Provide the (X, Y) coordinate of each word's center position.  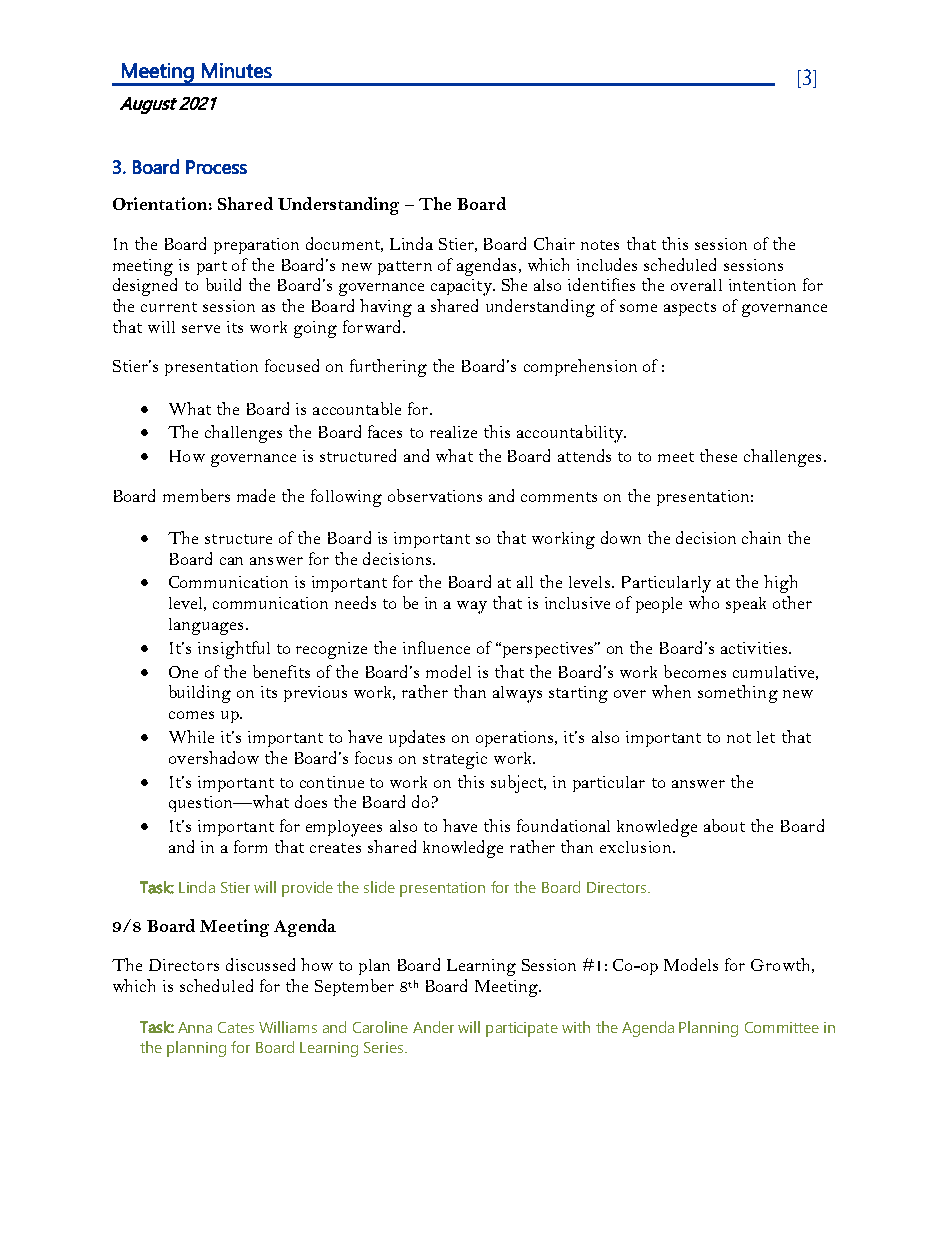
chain (761, 537)
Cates (236, 1027)
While (191, 736)
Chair (554, 243)
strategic (455, 760)
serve (201, 329)
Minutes (237, 70)
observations (435, 495)
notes (600, 245)
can (231, 561)
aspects (690, 309)
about (724, 825)
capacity (462, 287)
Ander (433, 1027)
